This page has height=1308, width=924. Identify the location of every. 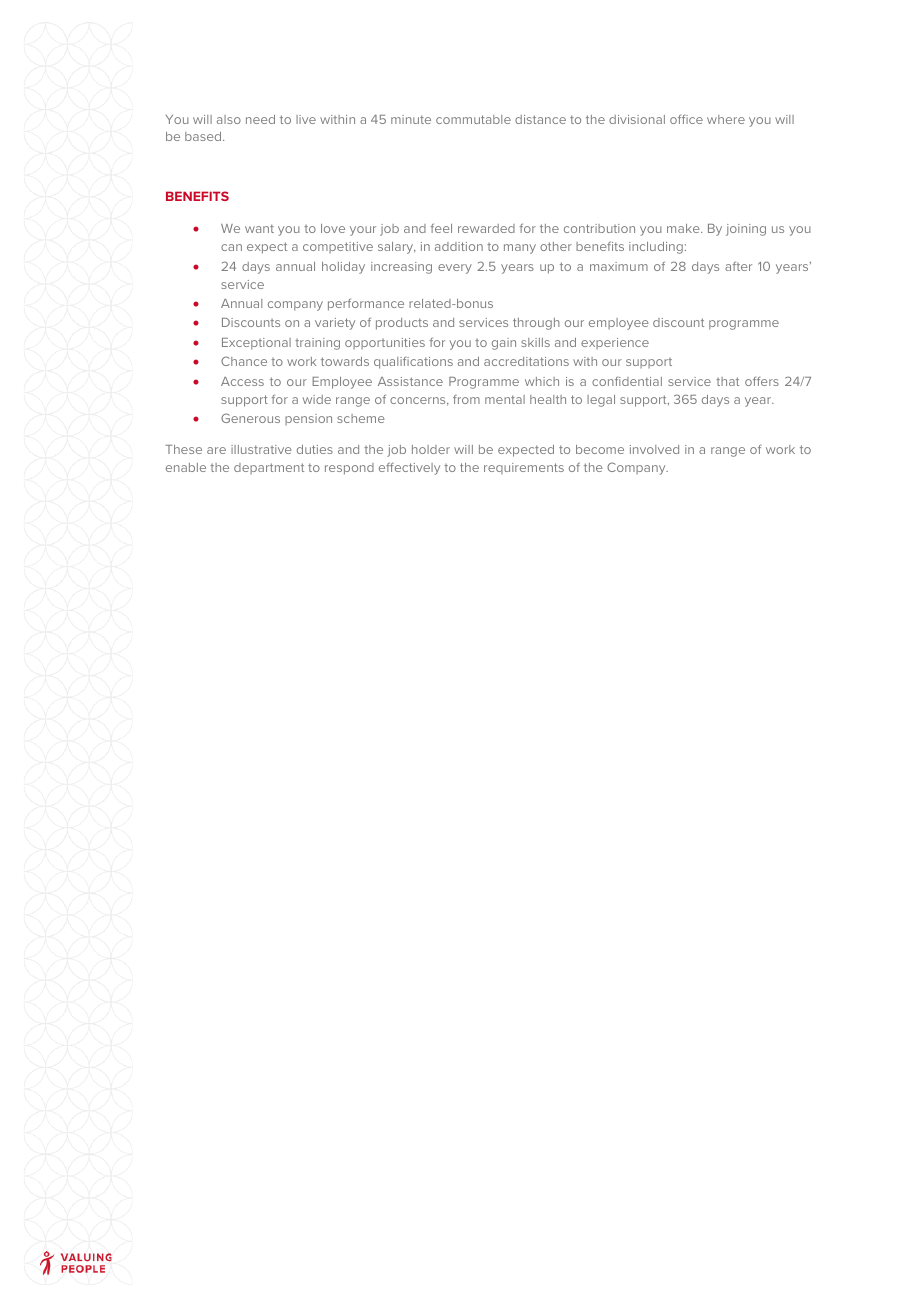
(455, 269).
